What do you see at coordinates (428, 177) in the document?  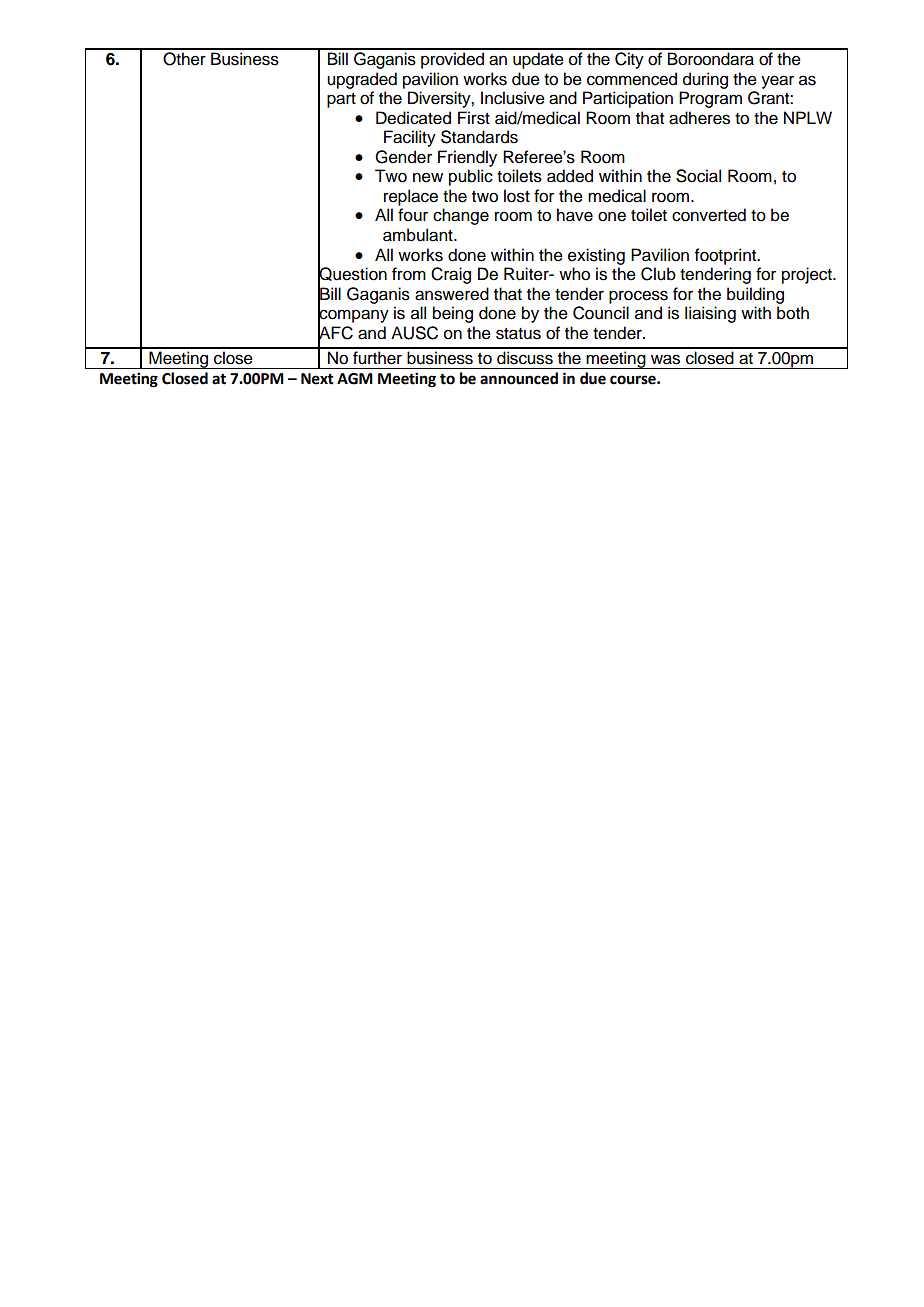 I see `new` at bounding box center [428, 177].
